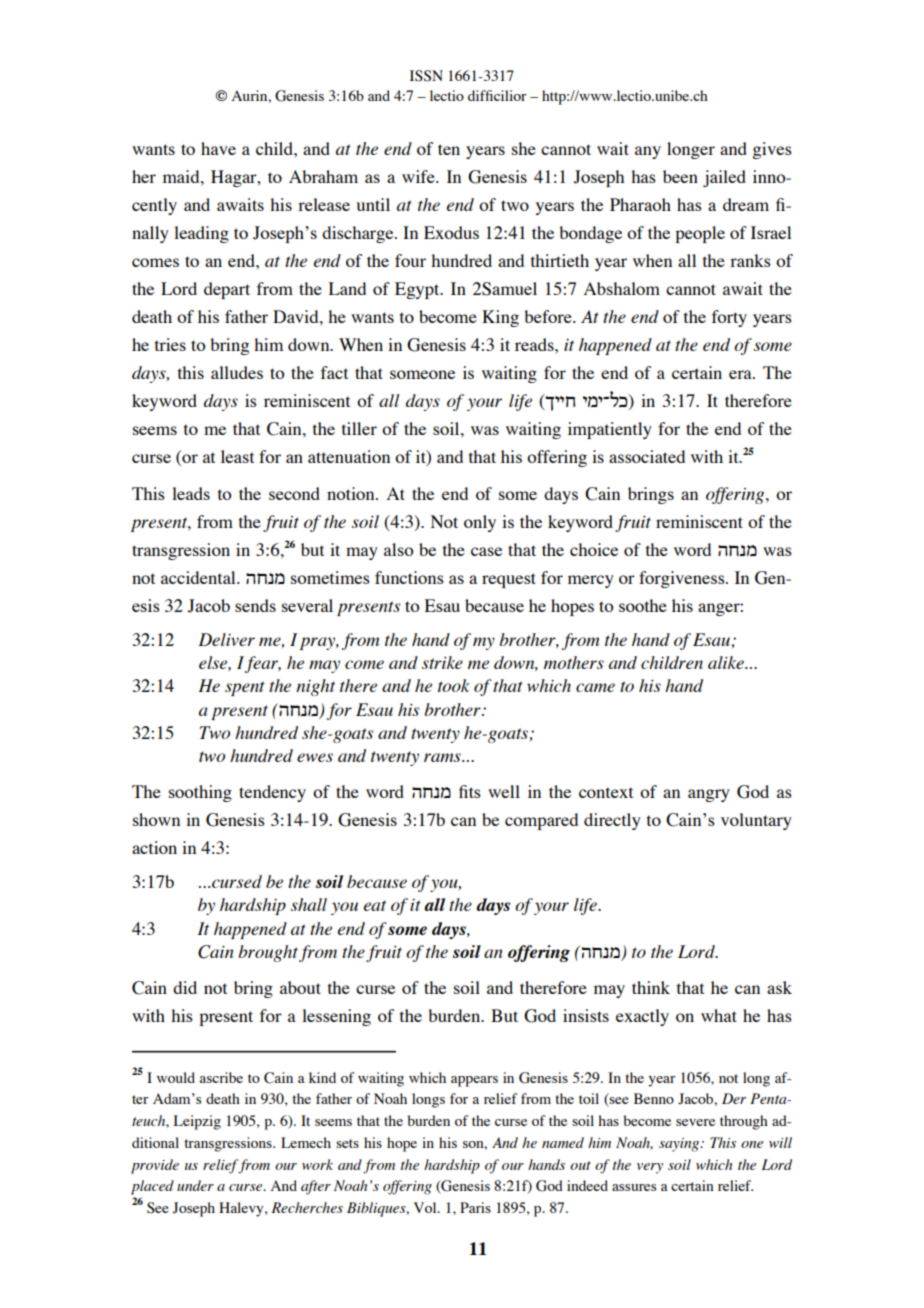 This image has height=1308, width=924. Describe the element at coordinates (426, 76) in the image. I see `ISSN` at that location.
